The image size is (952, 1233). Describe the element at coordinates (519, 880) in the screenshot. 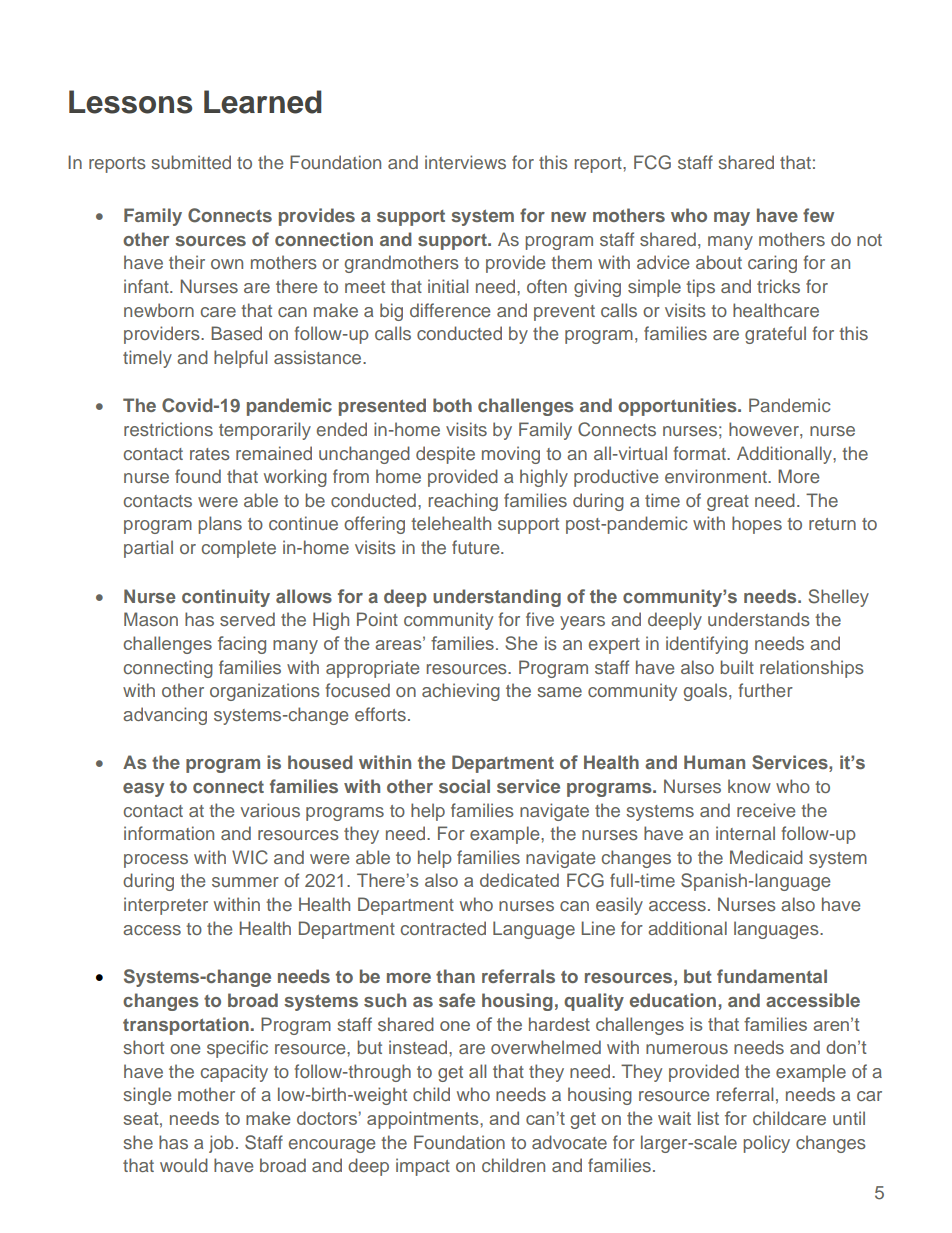

I see `dedicated` at that location.
